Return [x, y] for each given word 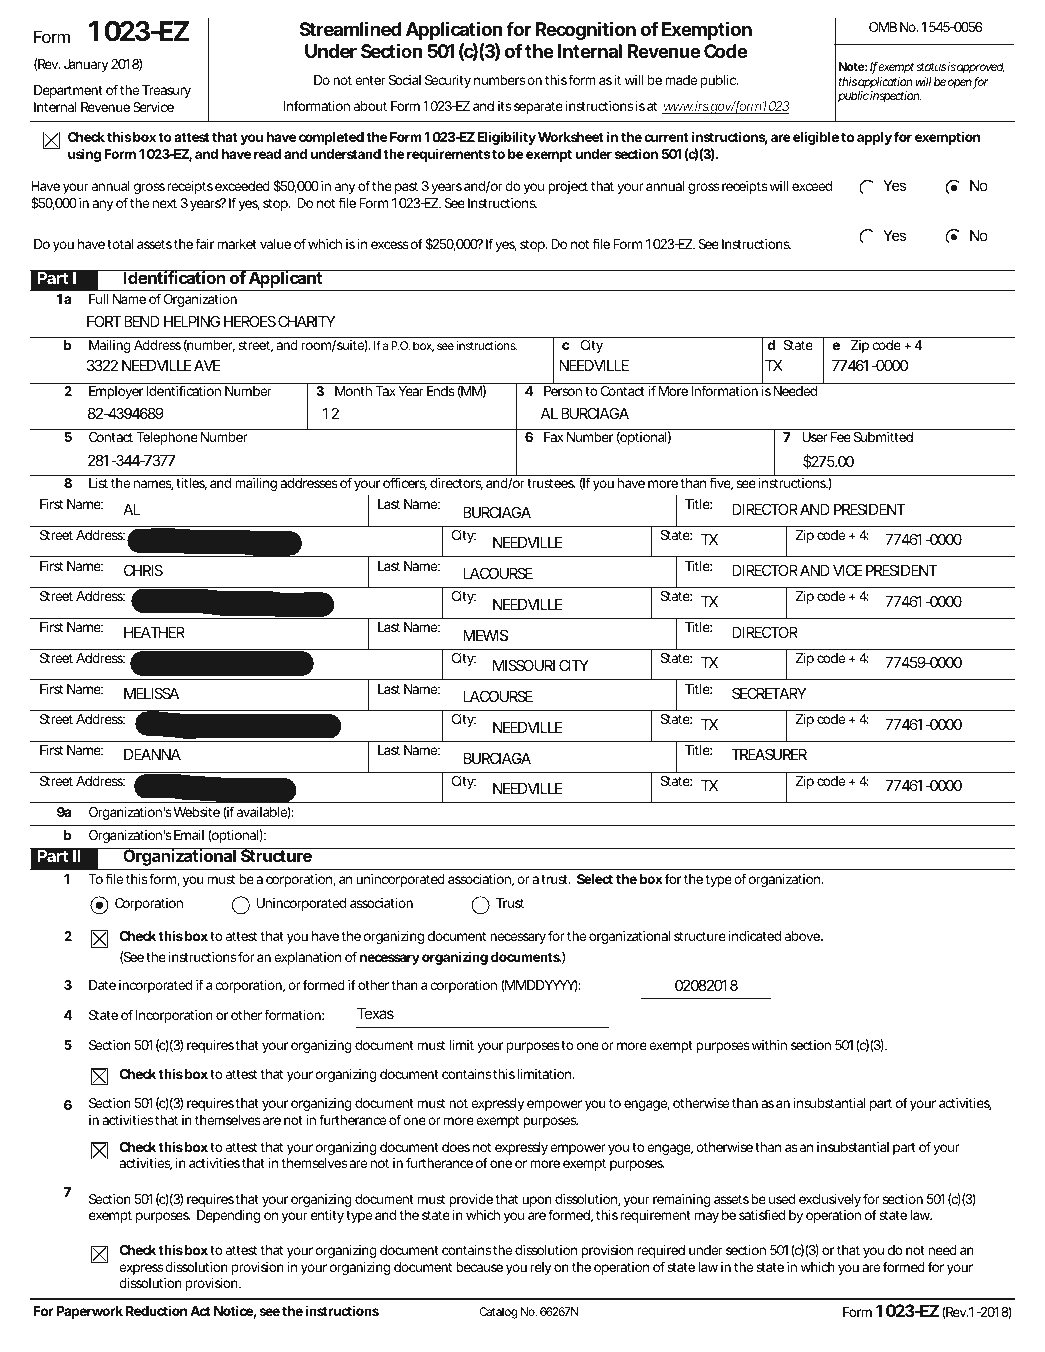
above [803, 936]
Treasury [166, 91]
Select [595, 879]
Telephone [167, 438]
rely [541, 1268]
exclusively [830, 1200]
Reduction [156, 1310]
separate [538, 107]
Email [189, 835]
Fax [554, 437]
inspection [895, 97]
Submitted [883, 437]
